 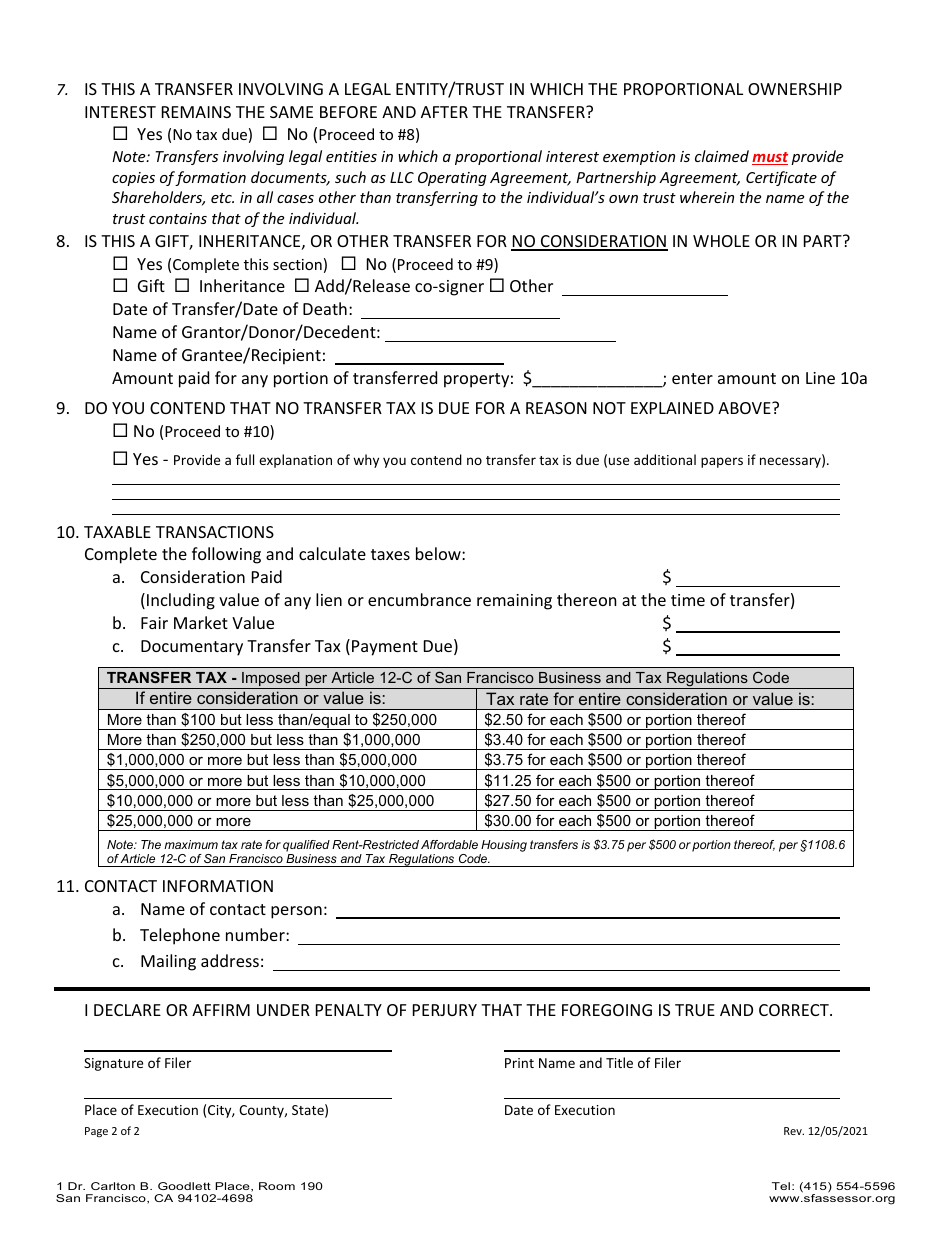 I want to click on Documentary, so click(x=192, y=648).
